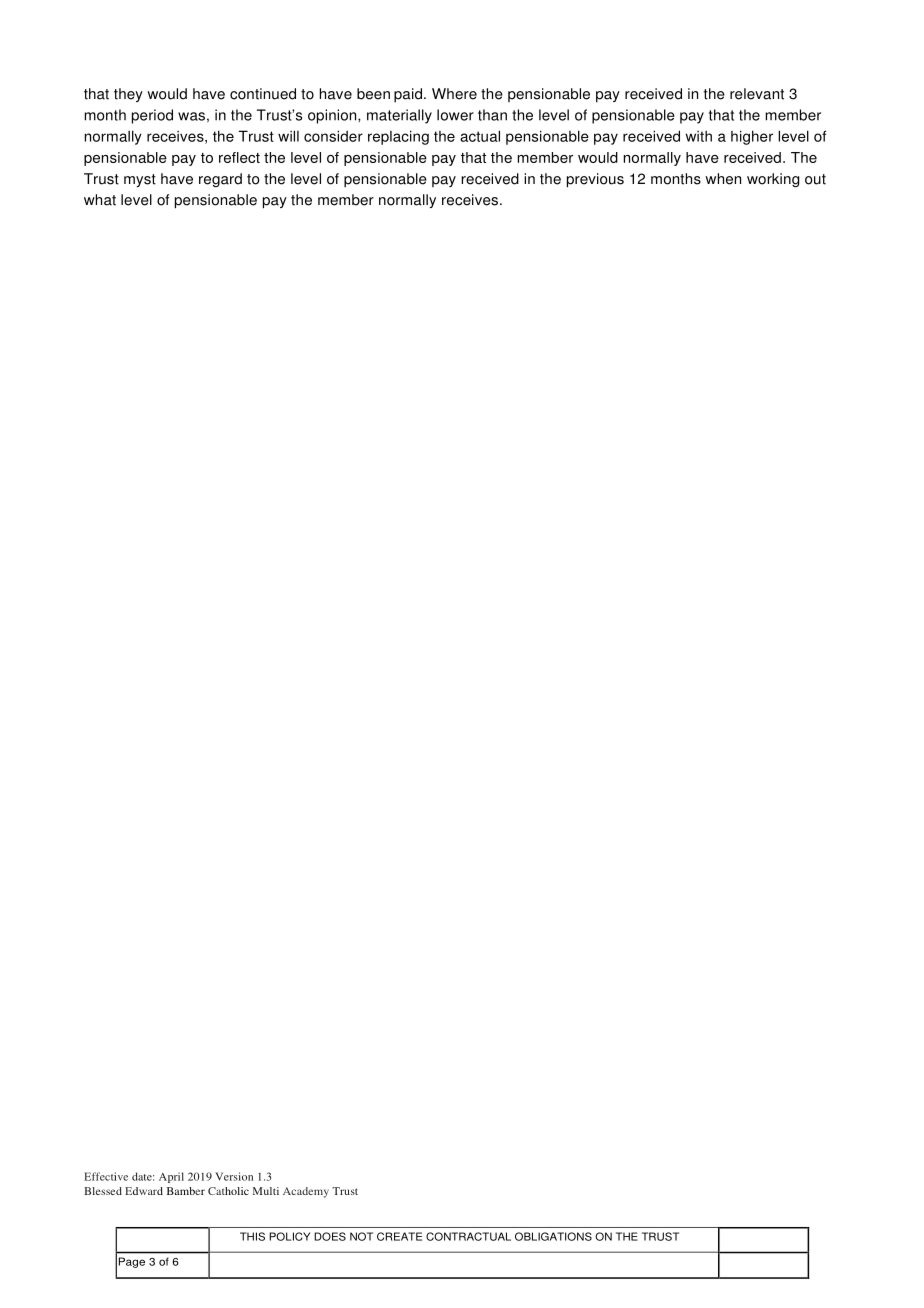  Describe the element at coordinates (455, 115) in the screenshot. I see `lower` at that location.
